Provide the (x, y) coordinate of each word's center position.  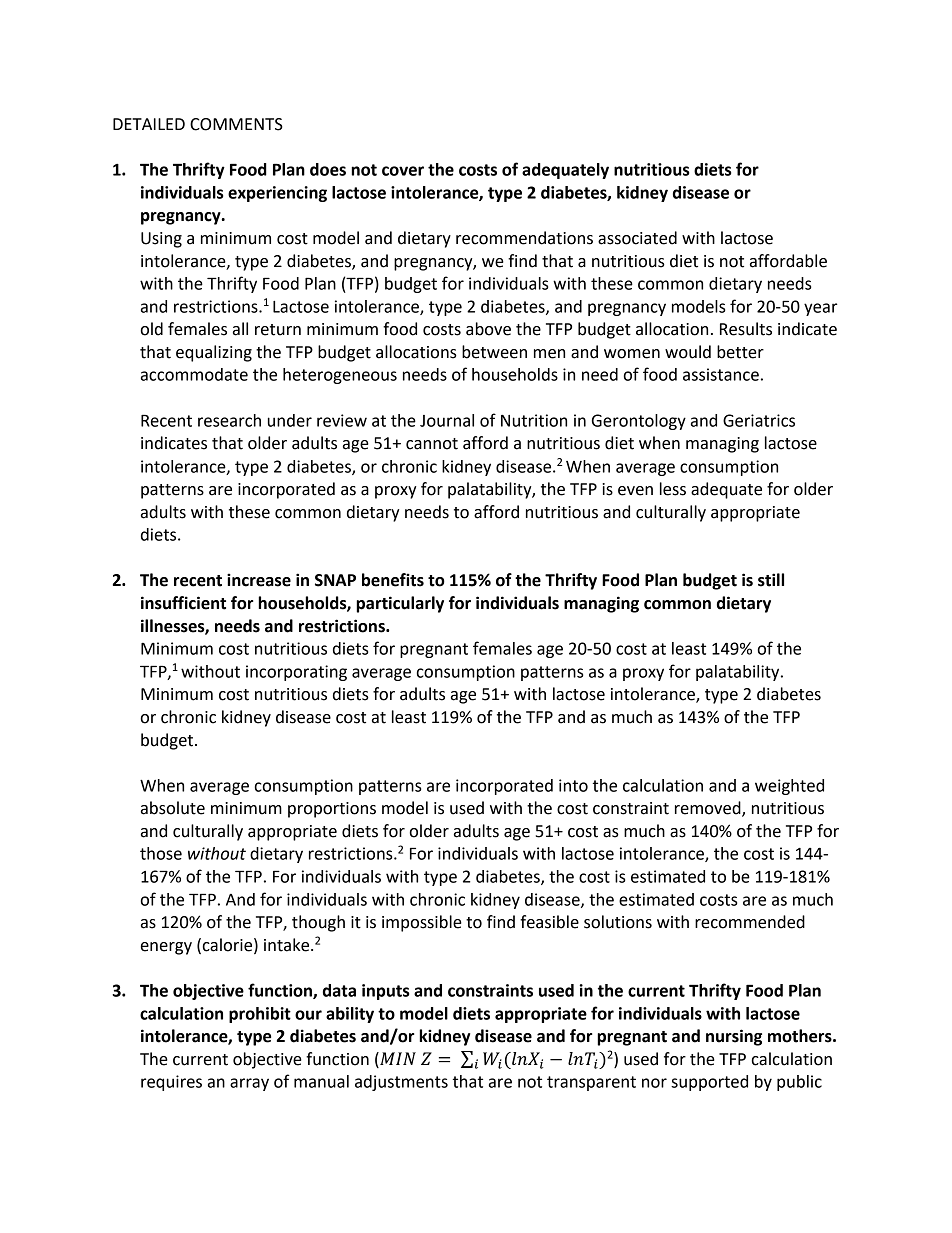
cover (403, 171)
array (249, 1084)
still (771, 580)
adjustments (401, 1083)
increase (259, 580)
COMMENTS (236, 124)
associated (637, 238)
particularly (400, 604)
